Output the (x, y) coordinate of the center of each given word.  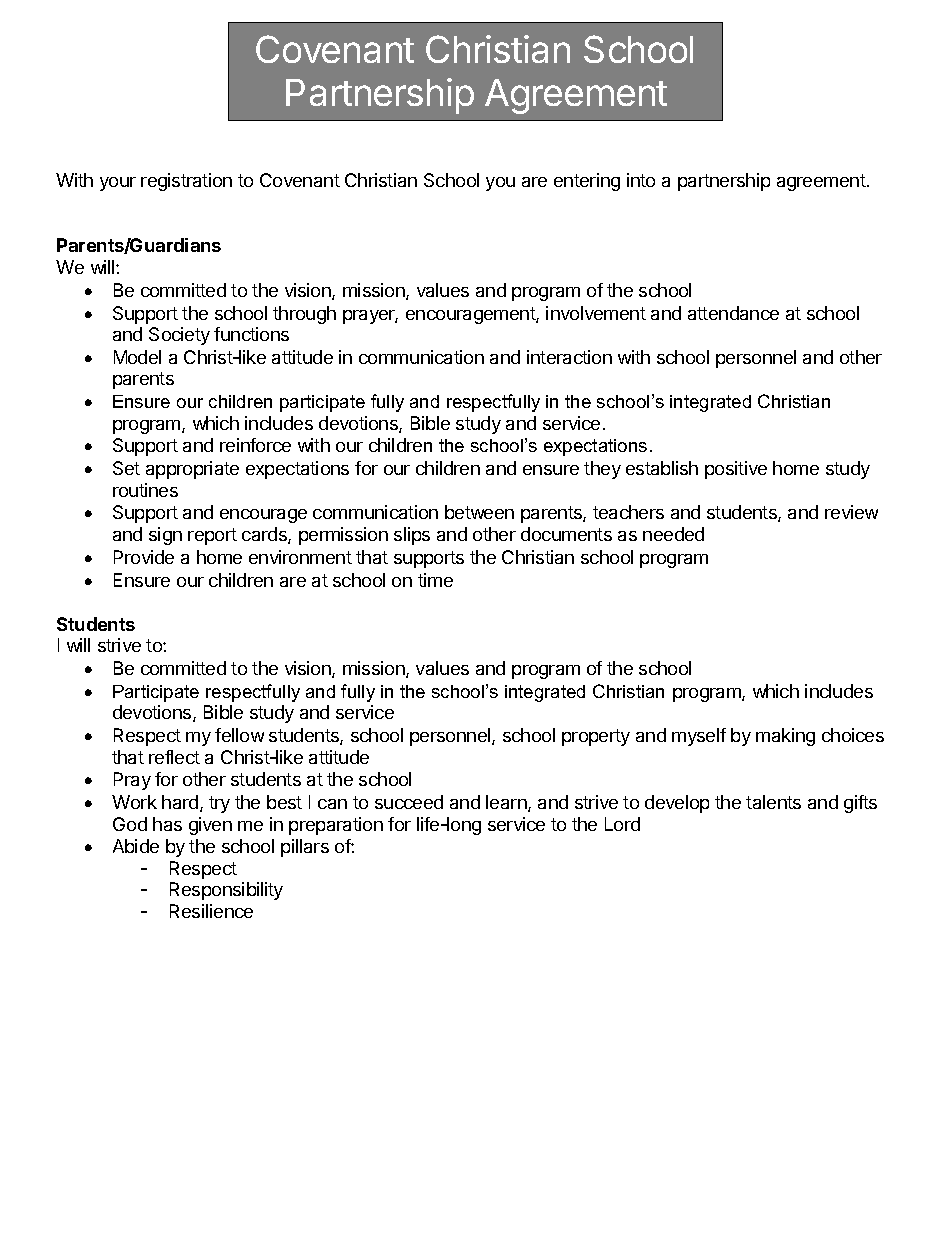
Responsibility (226, 891)
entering (587, 182)
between (479, 512)
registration (186, 182)
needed (673, 534)
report (212, 536)
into (641, 180)
